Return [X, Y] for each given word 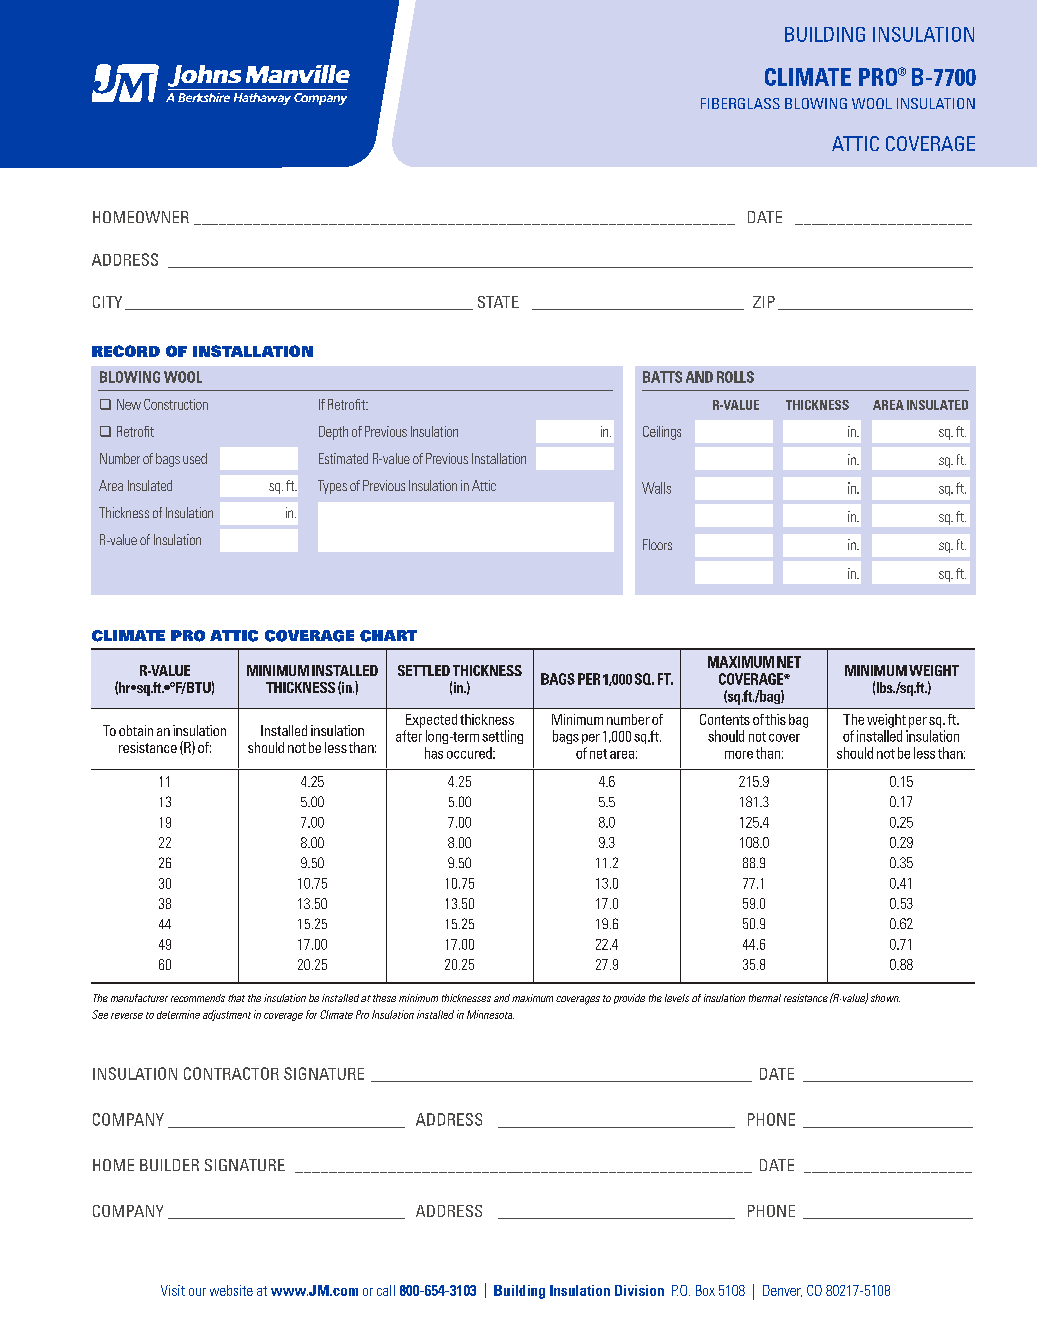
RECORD [126, 351]
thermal [765, 998]
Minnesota [490, 1014]
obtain [136, 730]
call [386, 1290]
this [775, 719]
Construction [176, 404]
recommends [198, 998]
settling [502, 737]
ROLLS [735, 377]
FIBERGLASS [740, 103]
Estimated [343, 458]
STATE [498, 302]
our [197, 1292]
